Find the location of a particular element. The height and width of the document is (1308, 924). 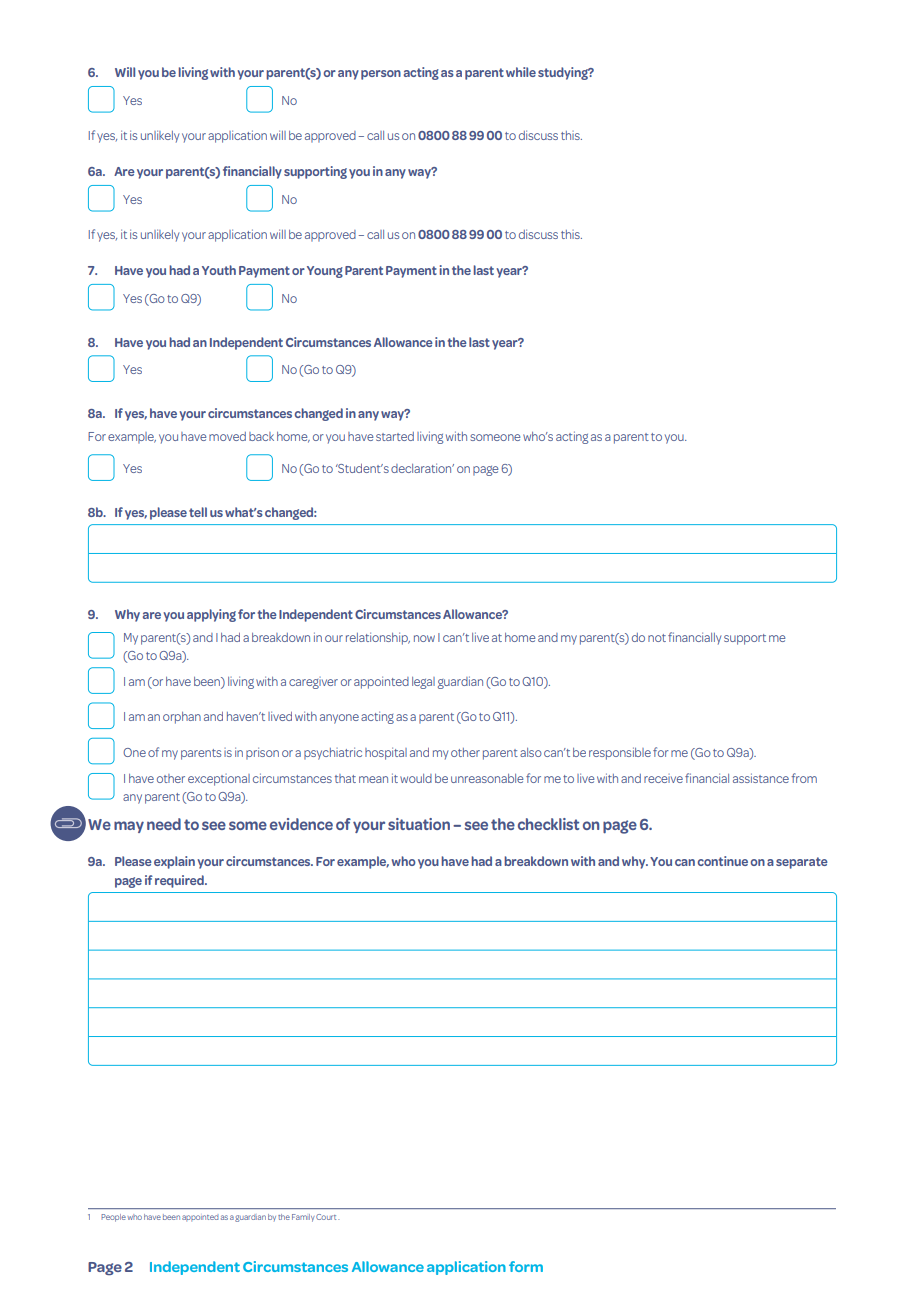

Court is located at coordinates (327, 1217).
